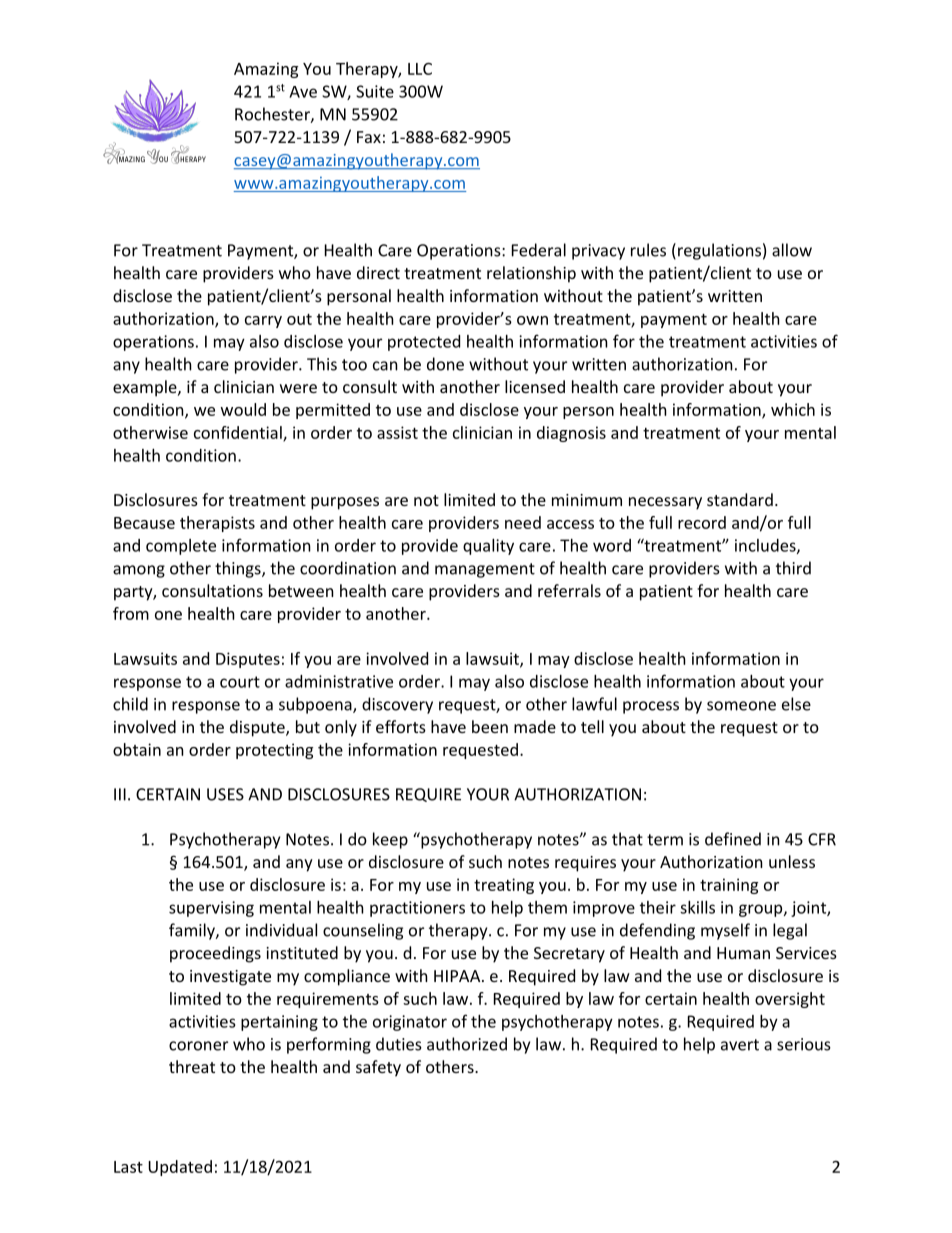 This screenshot has width=952, height=1233. Describe the element at coordinates (180, 1168) in the screenshot. I see `Updated` at that location.
